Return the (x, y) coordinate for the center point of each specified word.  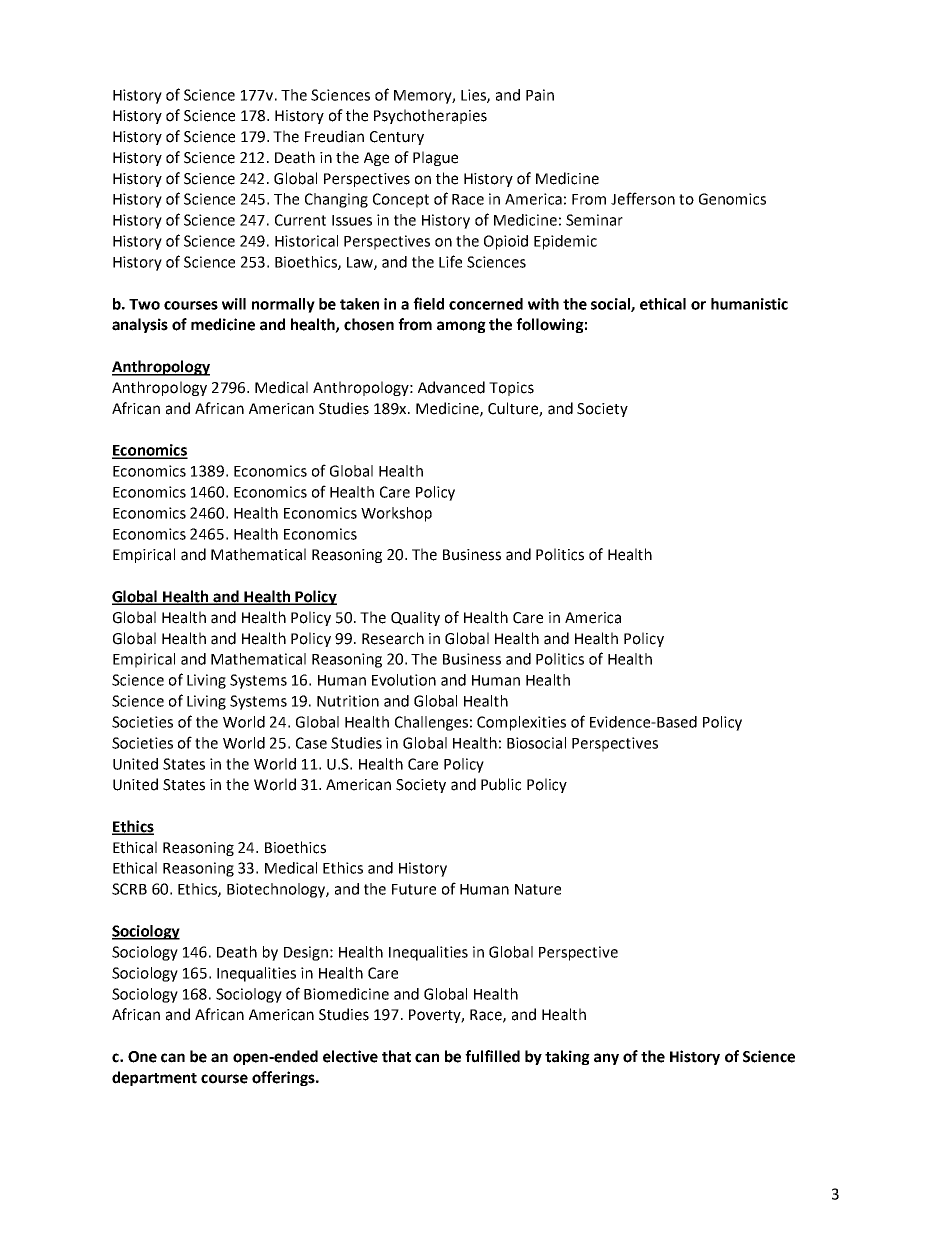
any (606, 1059)
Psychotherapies (430, 116)
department (154, 1078)
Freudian (334, 136)
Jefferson (643, 198)
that (396, 1056)
